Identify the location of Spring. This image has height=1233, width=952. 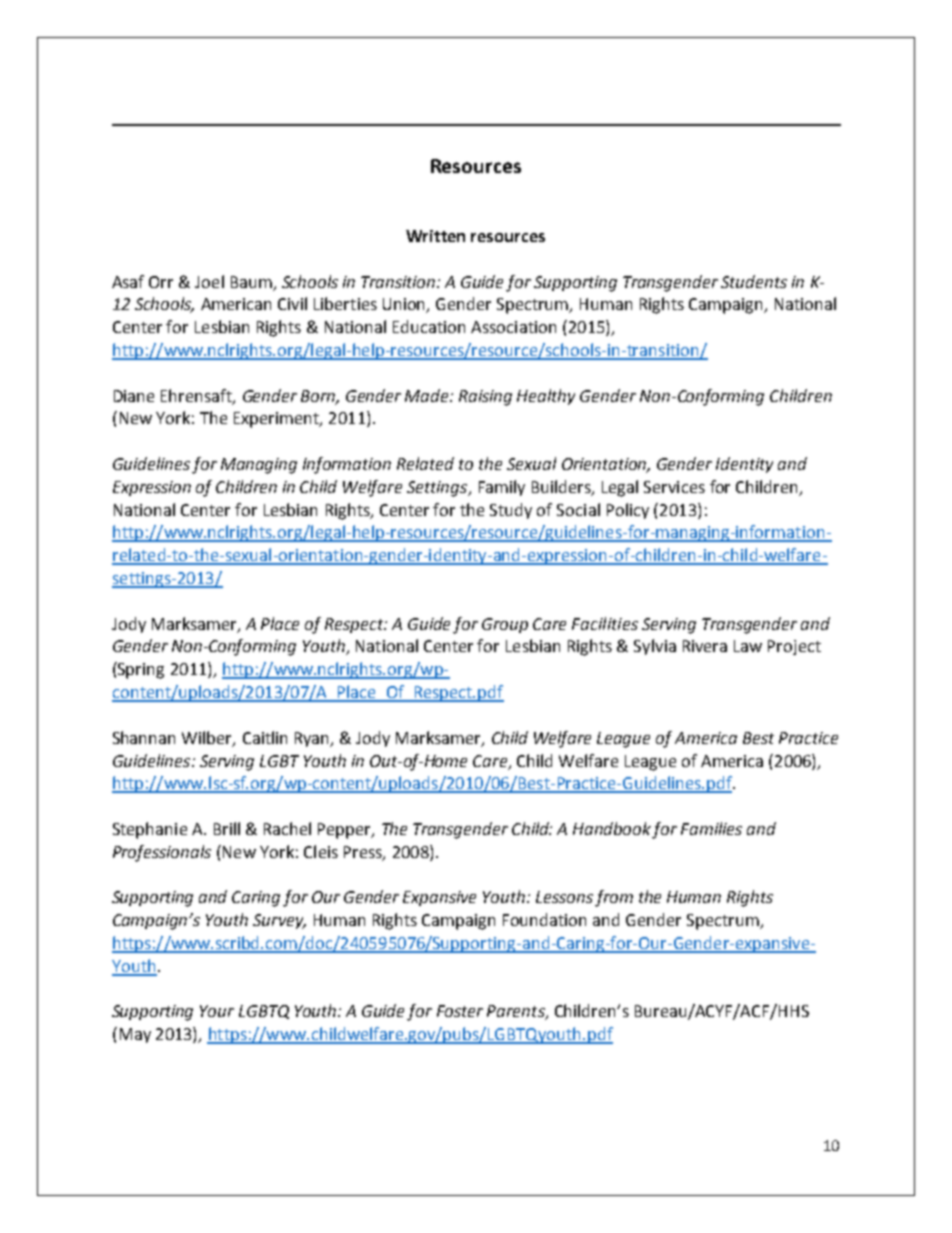
(140, 670).
